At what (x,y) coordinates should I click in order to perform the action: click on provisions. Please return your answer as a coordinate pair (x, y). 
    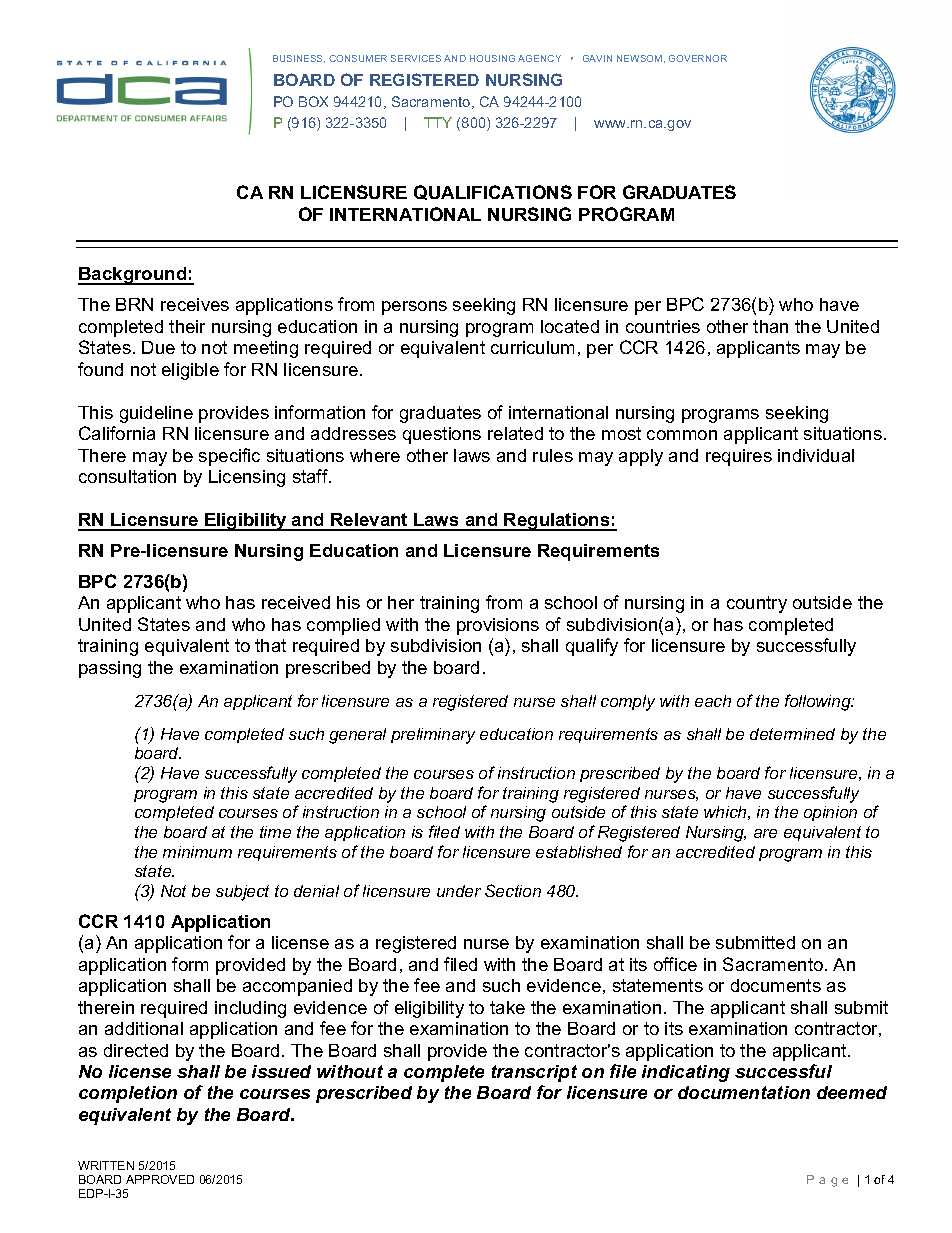
    Looking at the image, I should click on (498, 626).
